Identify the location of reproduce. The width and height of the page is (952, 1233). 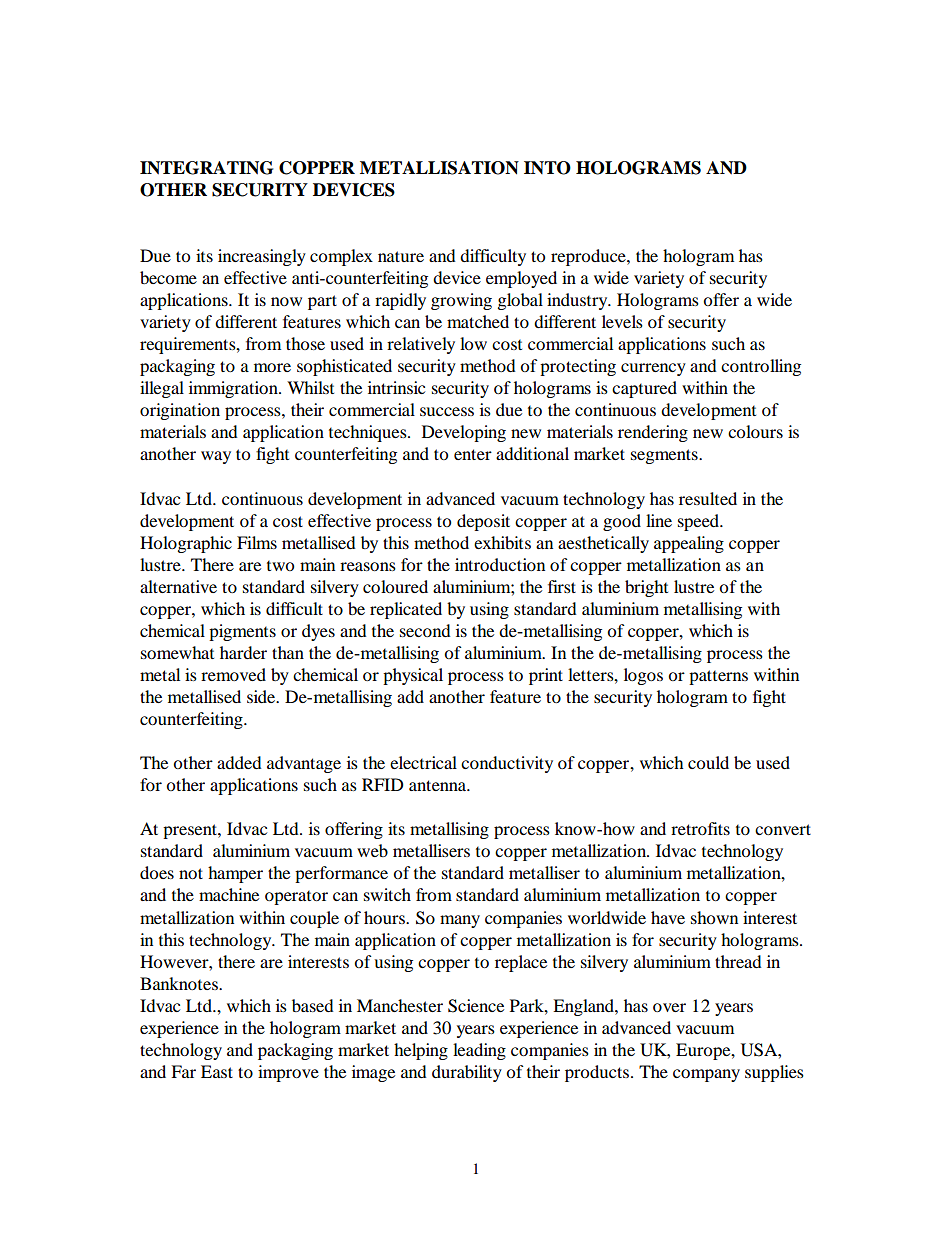
(589, 257).
